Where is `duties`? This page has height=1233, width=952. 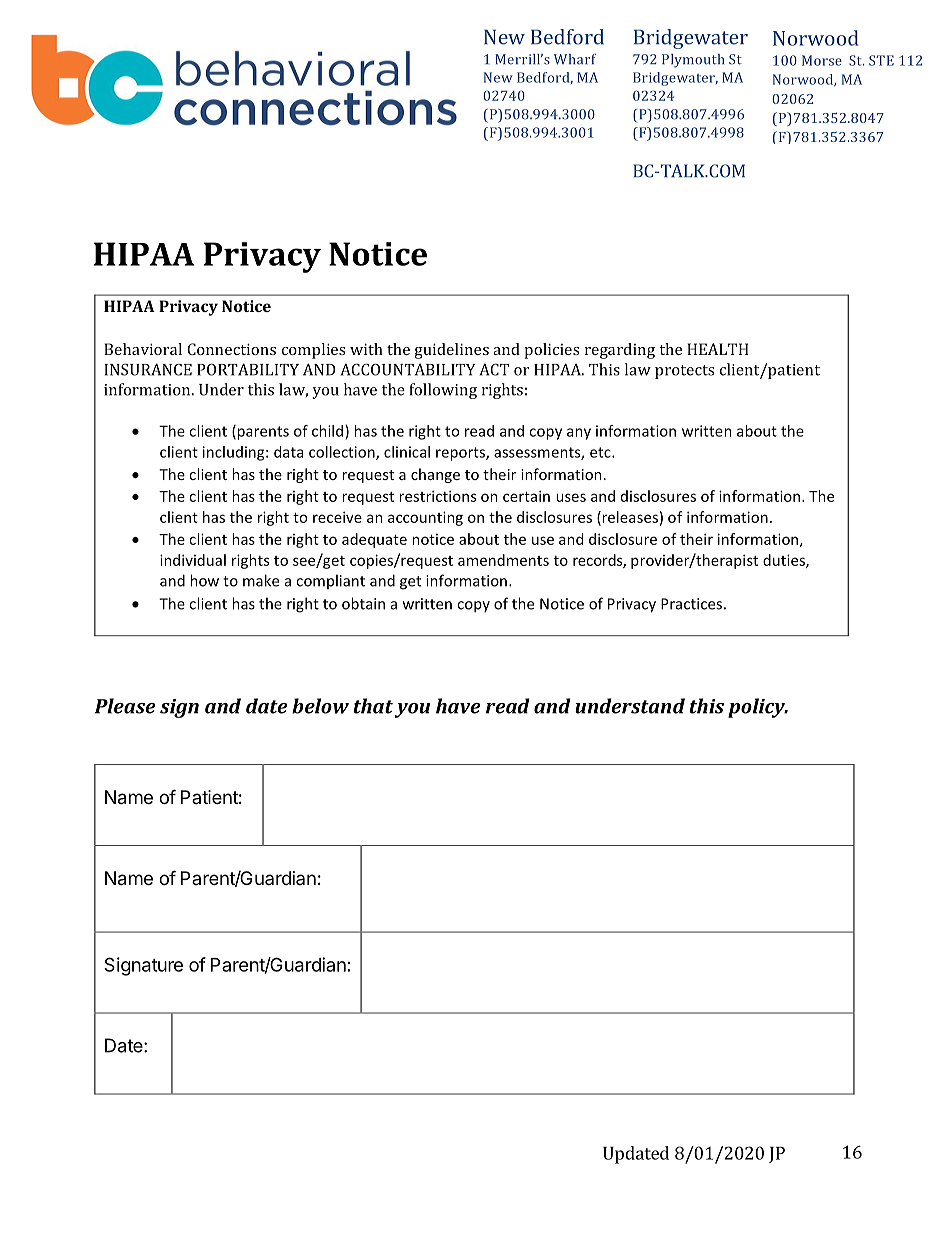 duties is located at coordinates (785, 561).
